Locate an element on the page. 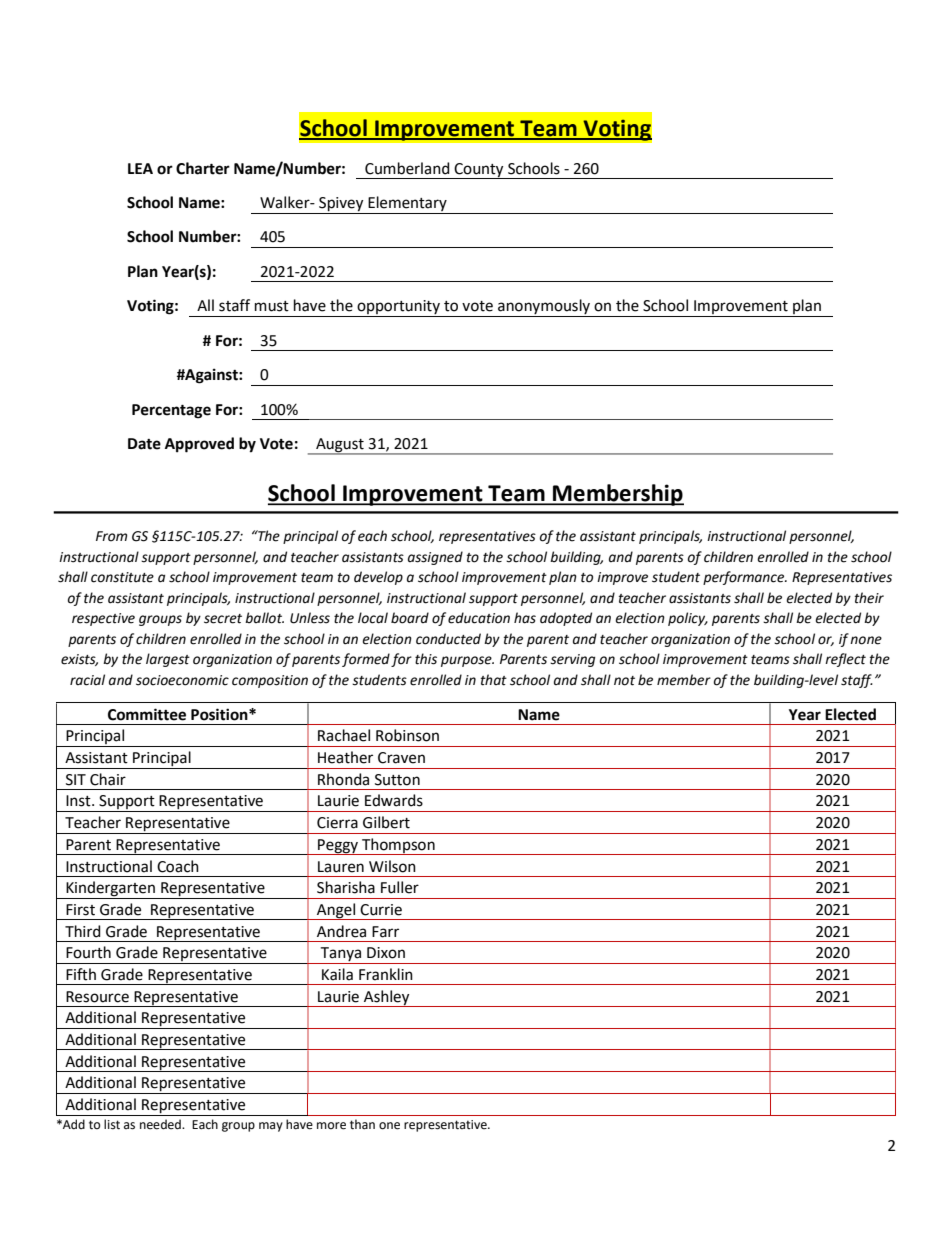 Image resolution: width=952 pixels, height=1233 pixels. anonymously is located at coordinates (544, 308).
